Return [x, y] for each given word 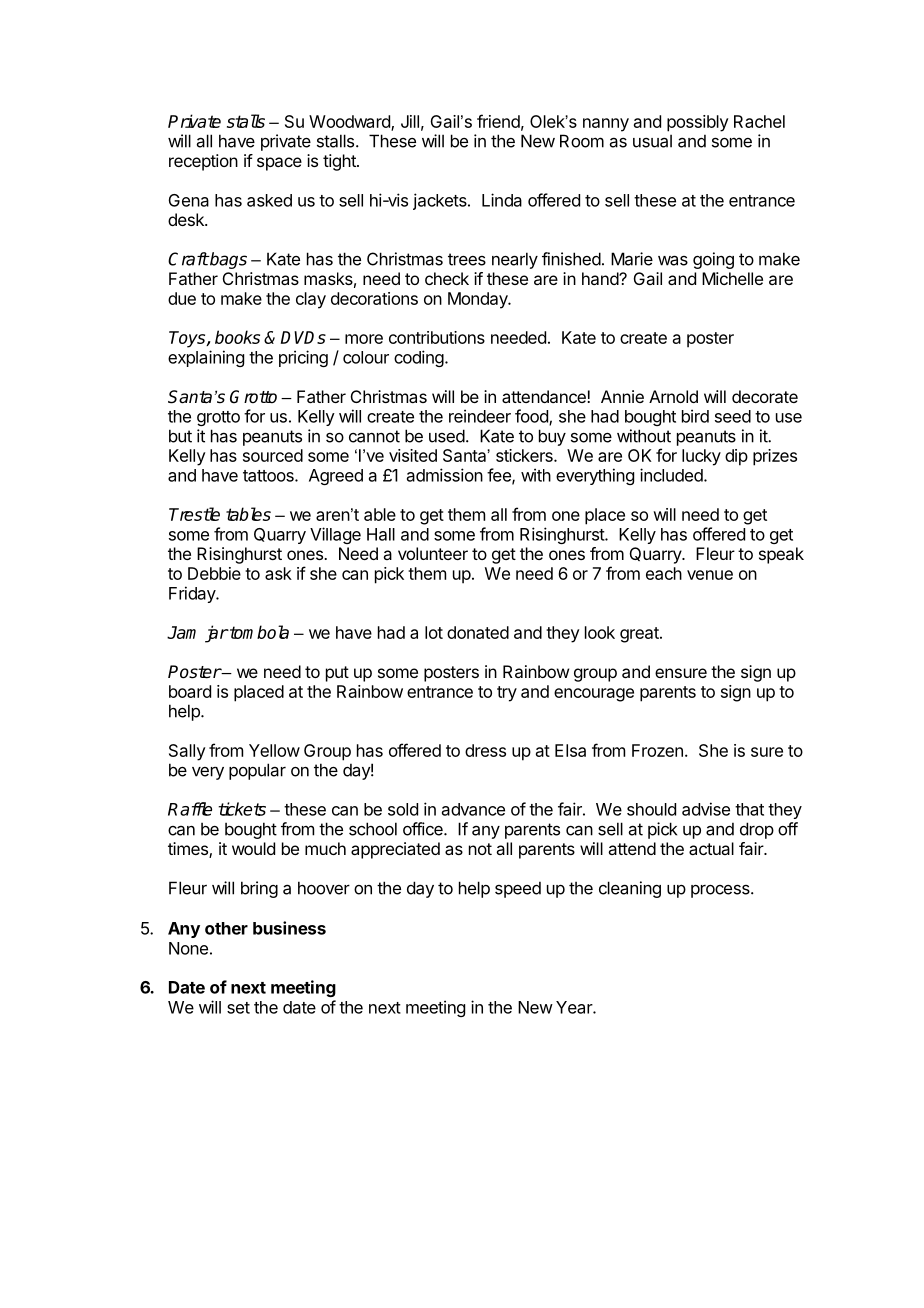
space [279, 164]
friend [498, 121]
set [238, 1008]
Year [575, 1007]
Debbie [214, 573]
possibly [698, 123]
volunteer [433, 553]
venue [710, 575]
